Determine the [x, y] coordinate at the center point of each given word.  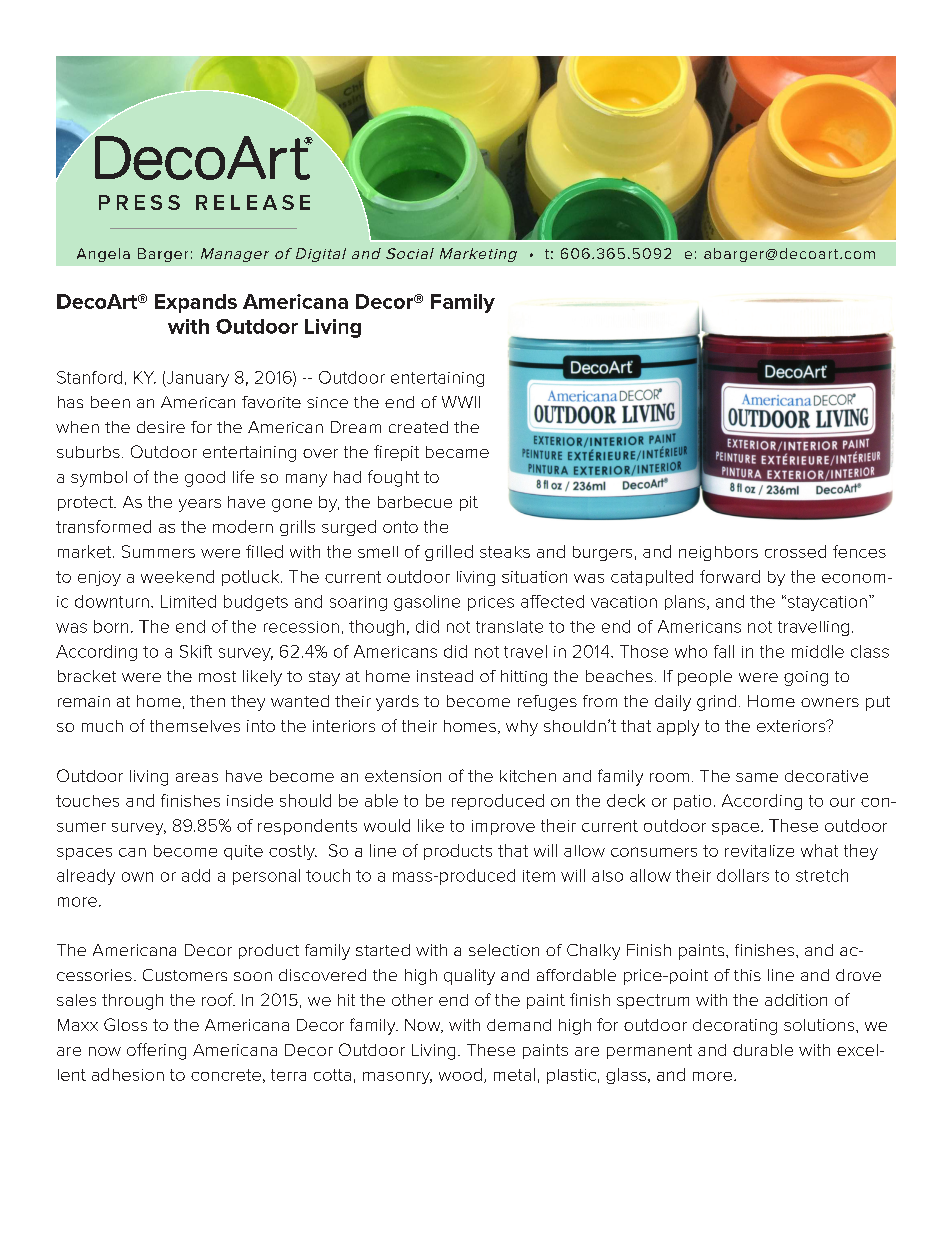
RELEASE [253, 202]
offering [156, 1051]
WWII [461, 402]
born [111, 626]
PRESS [139, 202]
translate [509, 627]
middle [818, 651]
